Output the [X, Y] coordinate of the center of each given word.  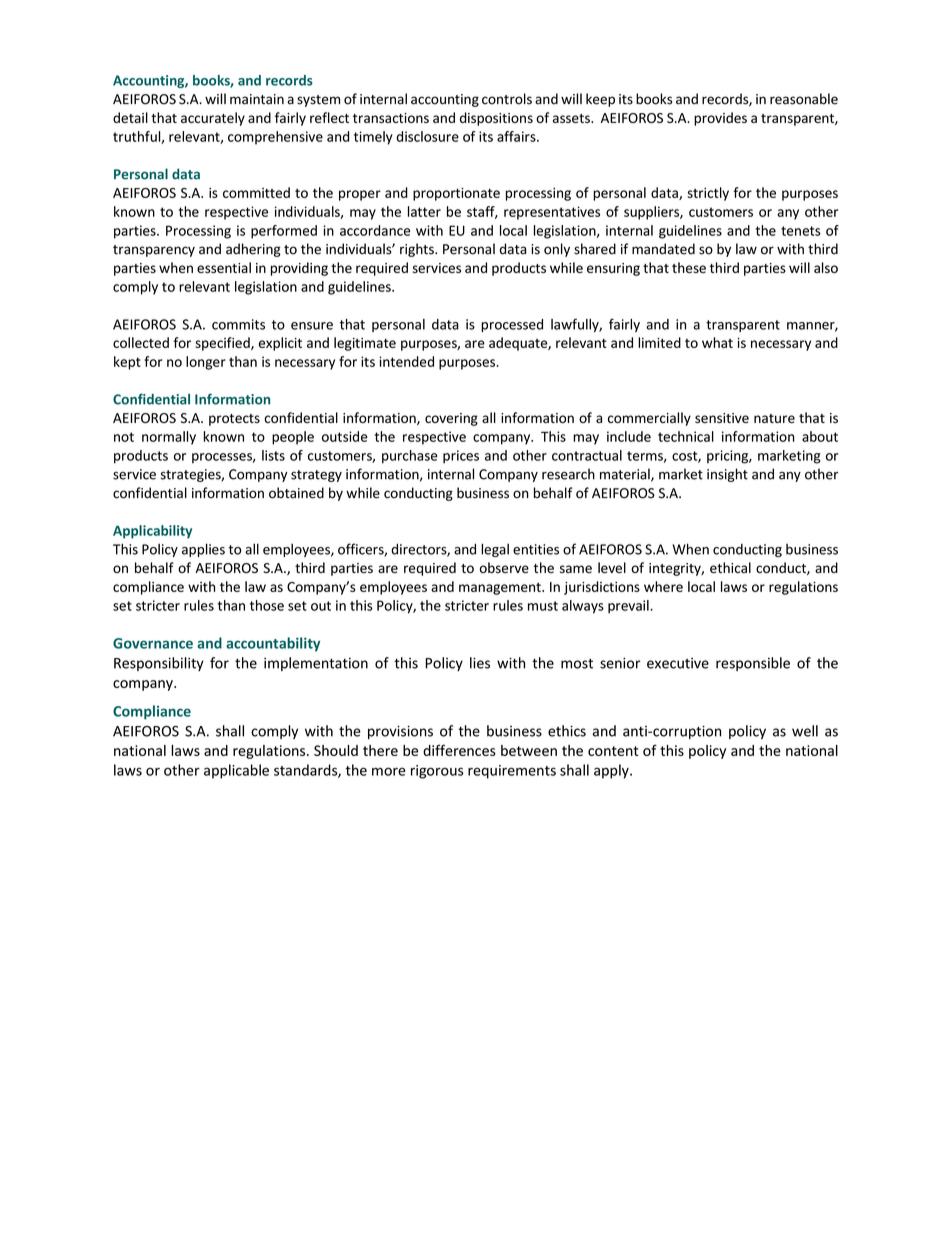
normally [169, 438]
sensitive [722, 418]
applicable [236, 771]
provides [720, 119]
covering [451, 419]
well [805, 731]
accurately [213, 119]
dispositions [496, 119]
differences [459, 750]
